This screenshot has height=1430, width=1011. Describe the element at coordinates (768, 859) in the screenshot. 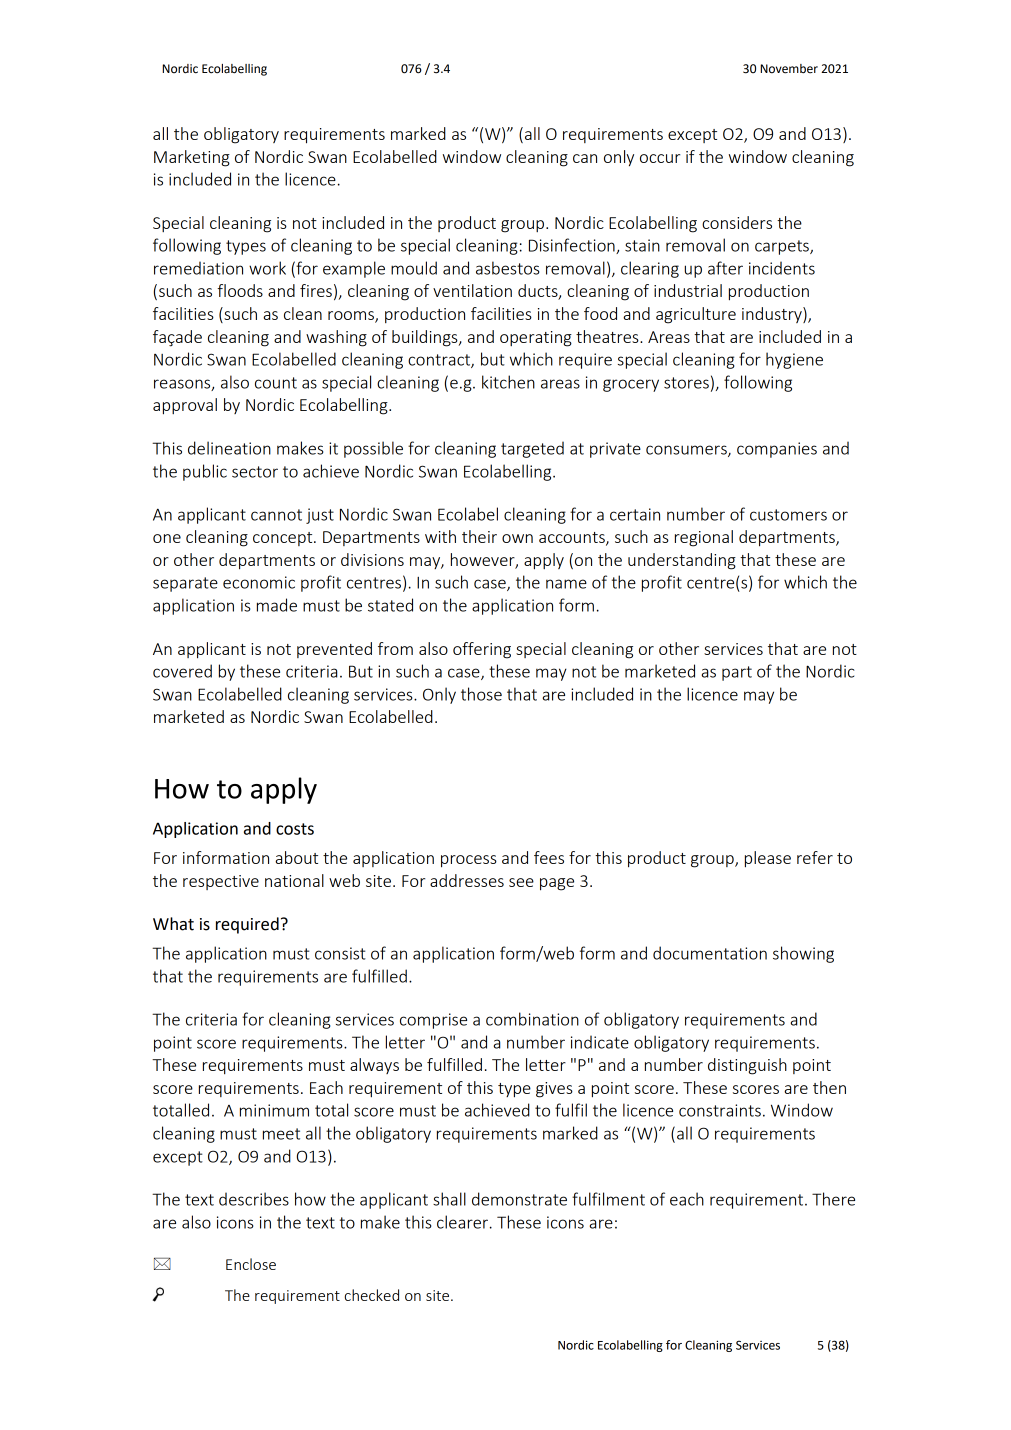

I see `please` at that location.
